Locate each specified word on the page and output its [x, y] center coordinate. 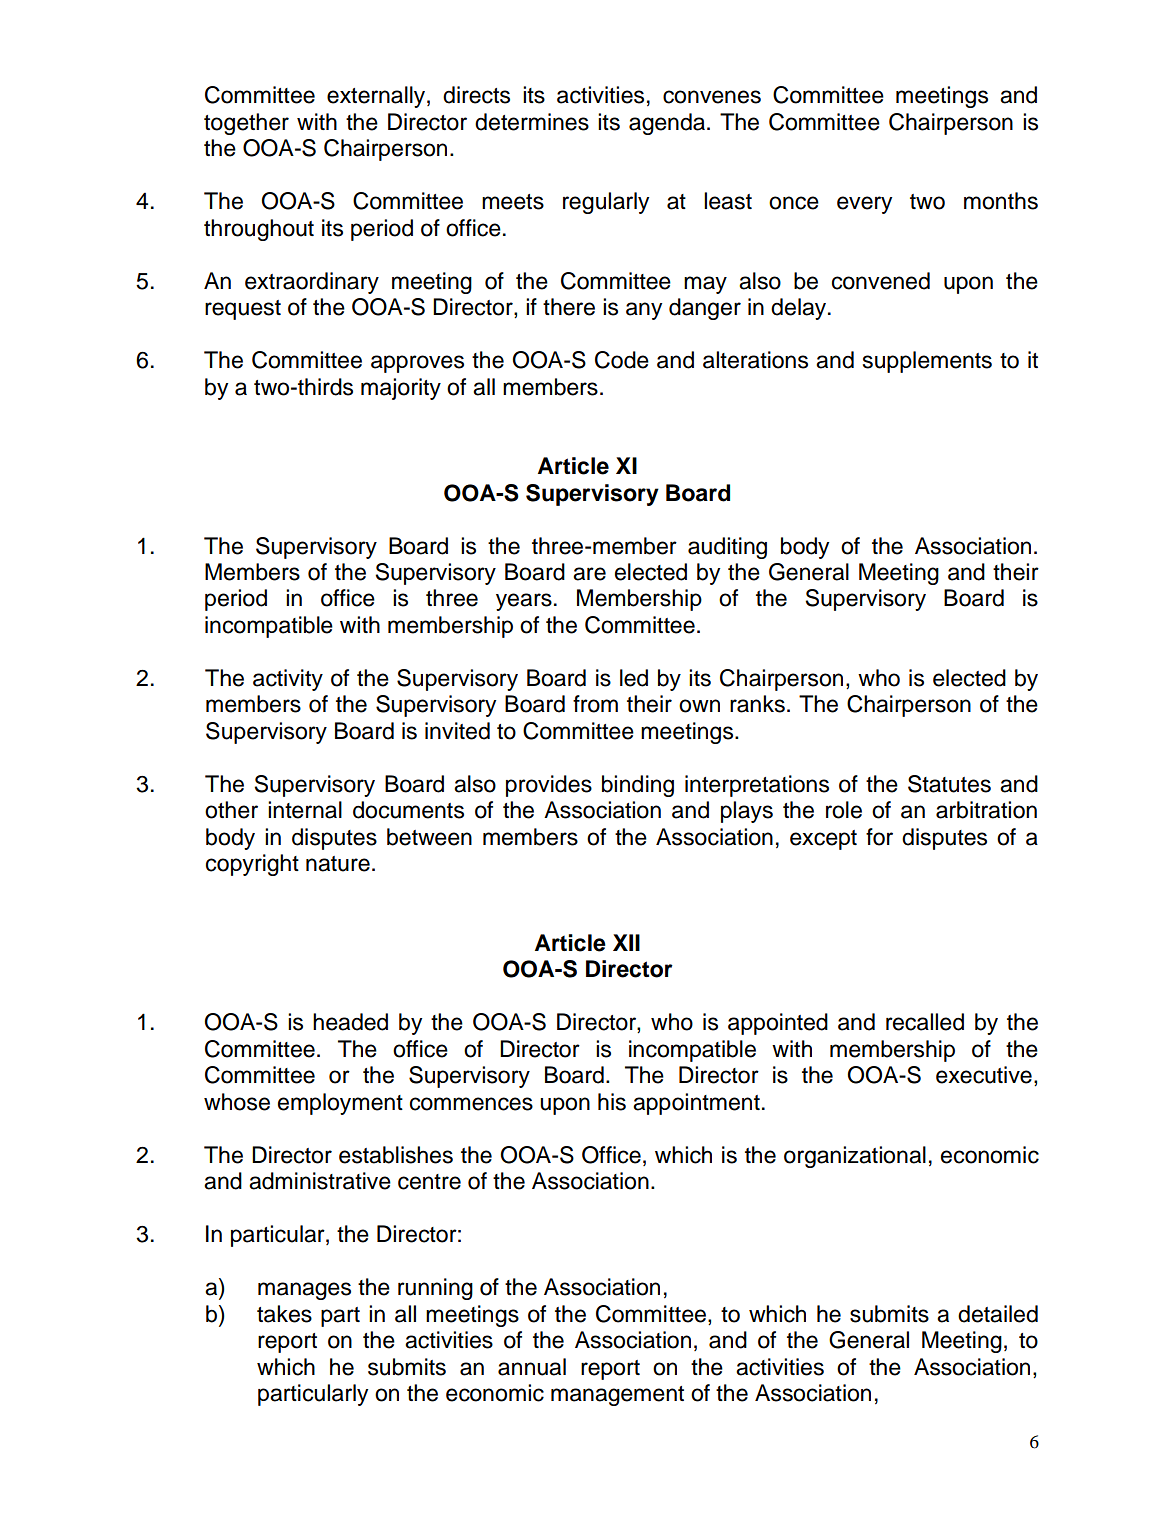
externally [377, 97]
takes [284, 1314]
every [864, 205]
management [617, 1396]
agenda [667, 124]
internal [305, 810]
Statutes [949, 784]
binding [638, 786]
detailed [998, 1314]
